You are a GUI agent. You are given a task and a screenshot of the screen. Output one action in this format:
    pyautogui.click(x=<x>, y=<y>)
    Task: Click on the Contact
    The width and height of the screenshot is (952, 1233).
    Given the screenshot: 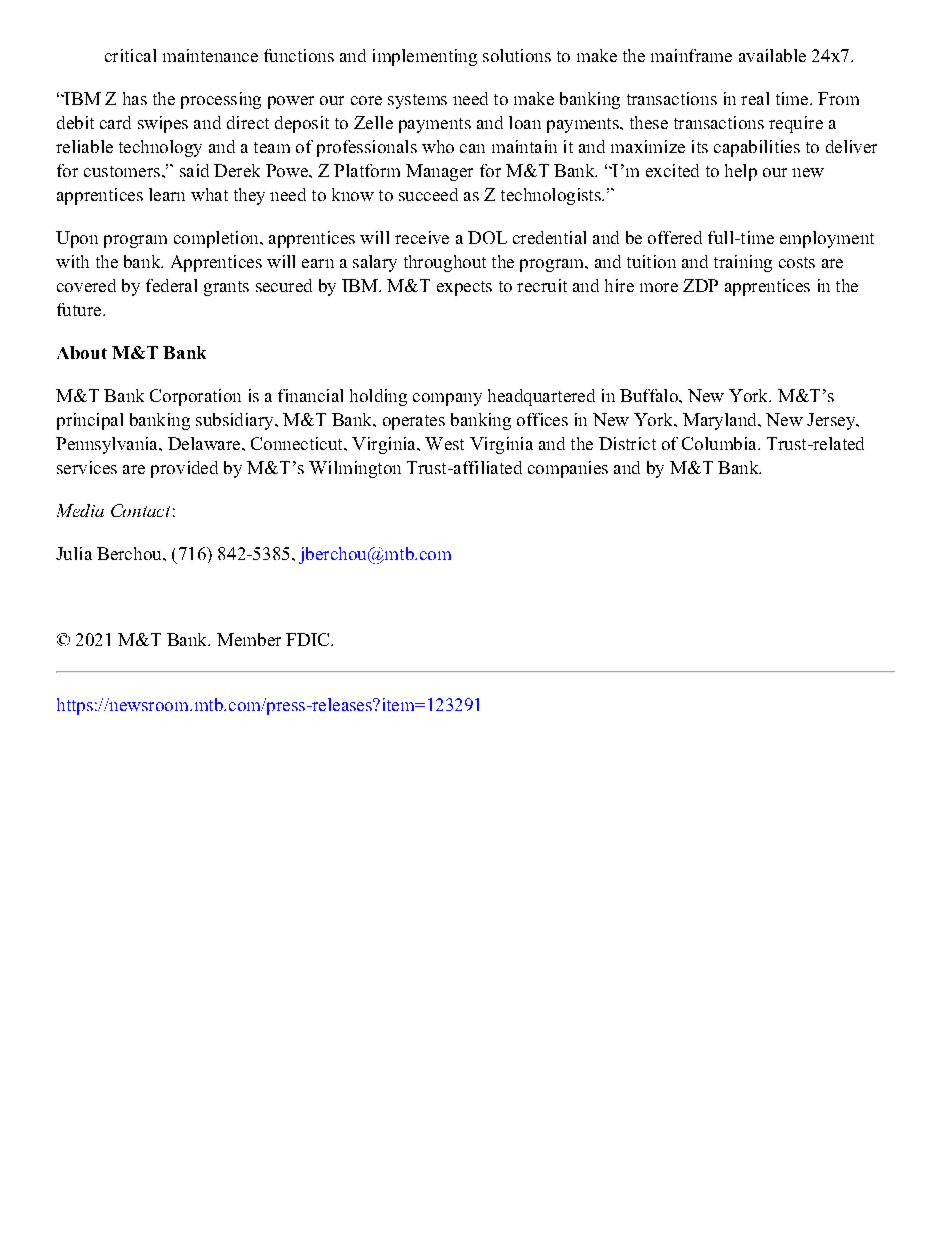 What is the action you would take?
    pyautogui.click(x=140, y=510)
